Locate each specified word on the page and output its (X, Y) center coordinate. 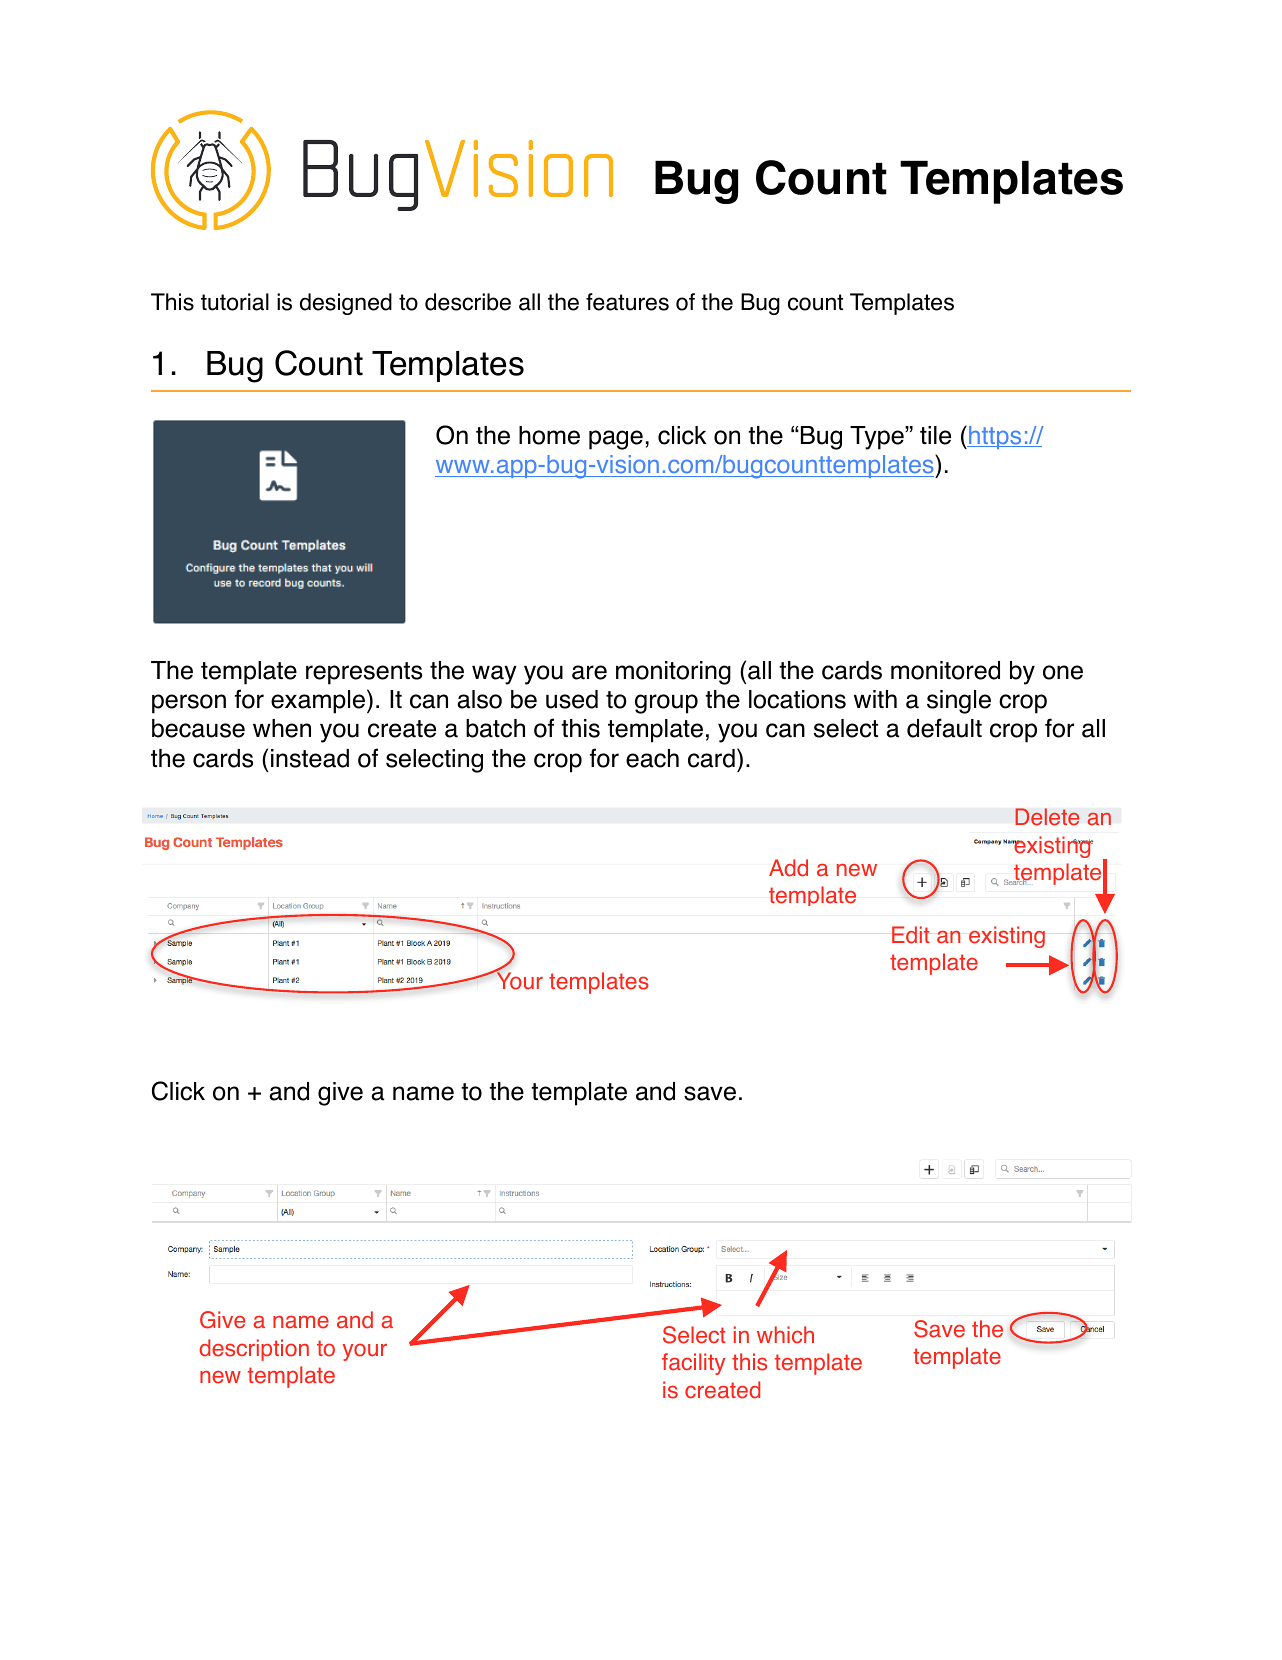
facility (693, 1364)
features (627, 302)
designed (346, 304)
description (254, 1350)
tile (935, 435)
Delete (1047, 817)
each (652, 758)
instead (310, 758)
